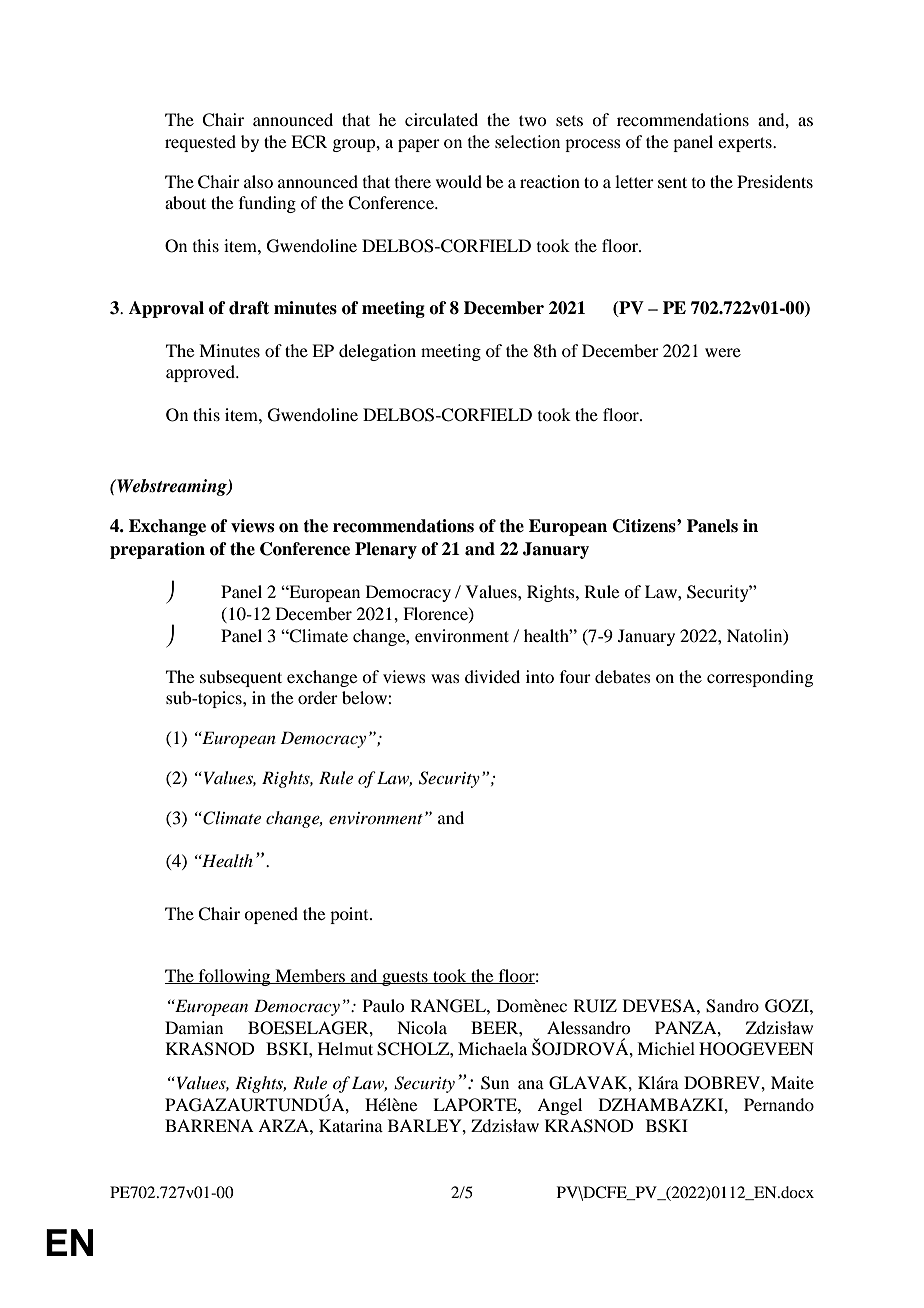  What do you see at coordinates (666, 1048) in the screenshot?
I see `Michiel` at bounding box center [666, 1048].
